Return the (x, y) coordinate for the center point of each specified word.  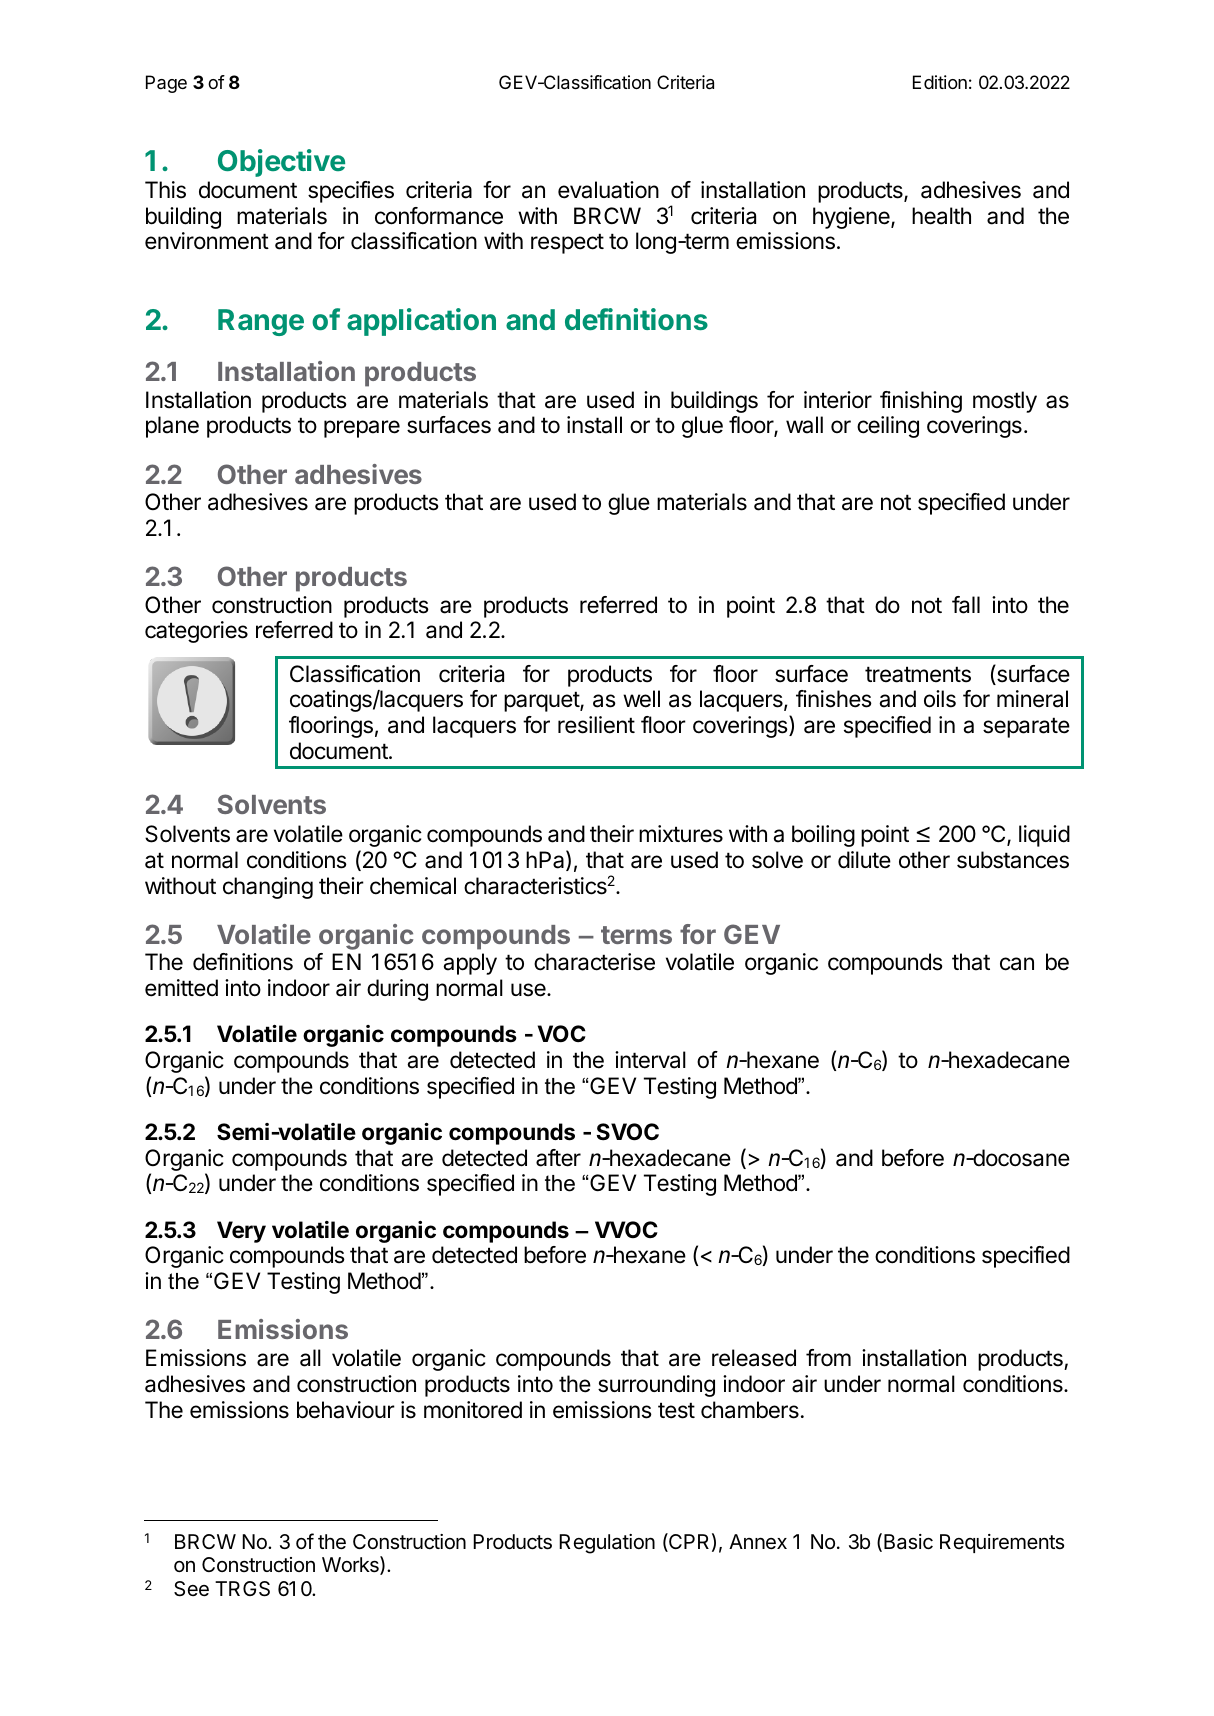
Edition (940, 82)
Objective (281, 163)
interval (650, 1060)
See (191, 1589)
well (641, 699)
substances (1013, 860)
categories (196, 632)
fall (966, 605)
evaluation (608, 190)
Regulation (607, 1544)
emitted (181, 988)
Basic (908, 1542)
